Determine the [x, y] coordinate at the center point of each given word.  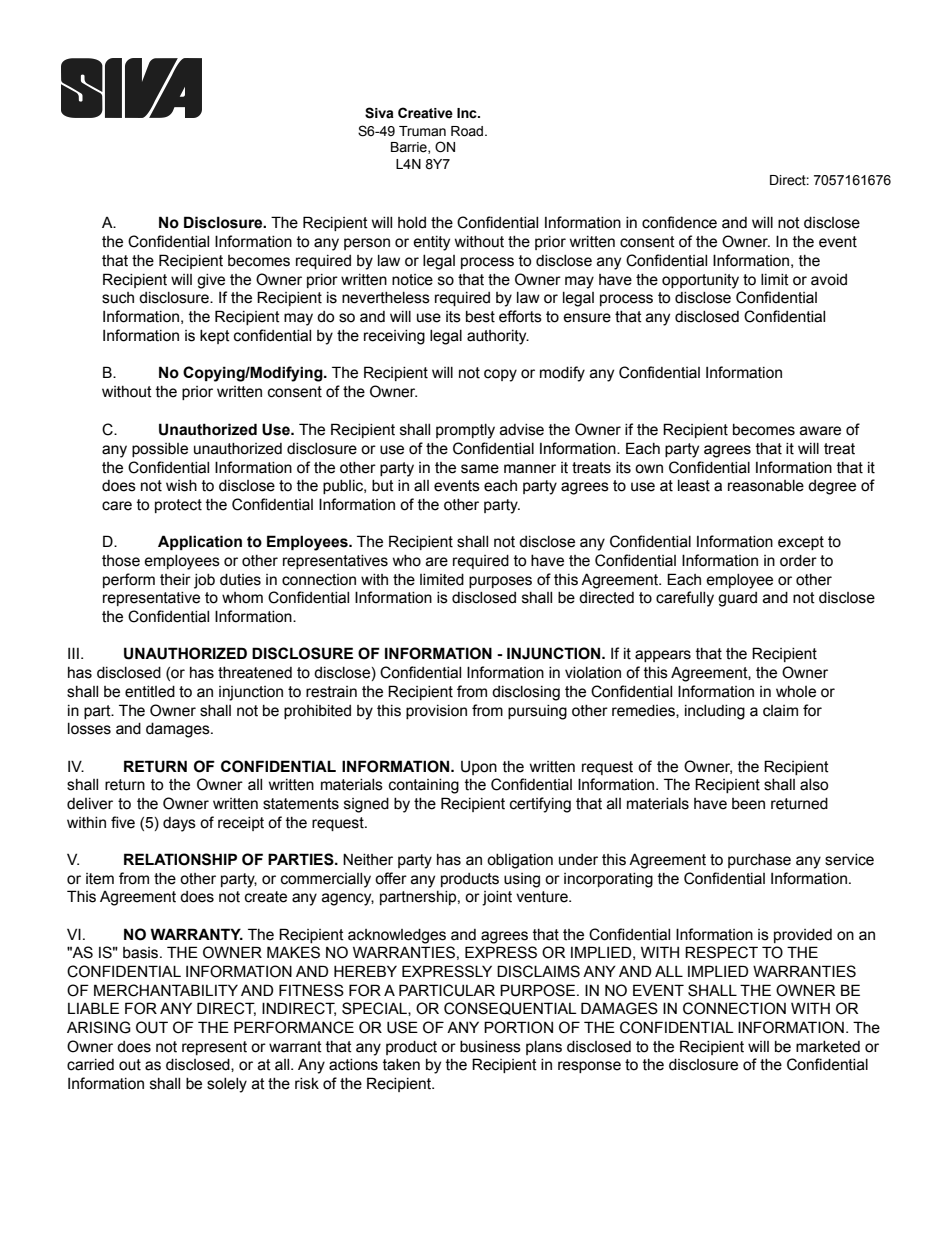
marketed [828, 1047]
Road [468, 131]
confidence [679, 222]
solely [227, 1085]
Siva [379, 113]
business [490, 1047]
